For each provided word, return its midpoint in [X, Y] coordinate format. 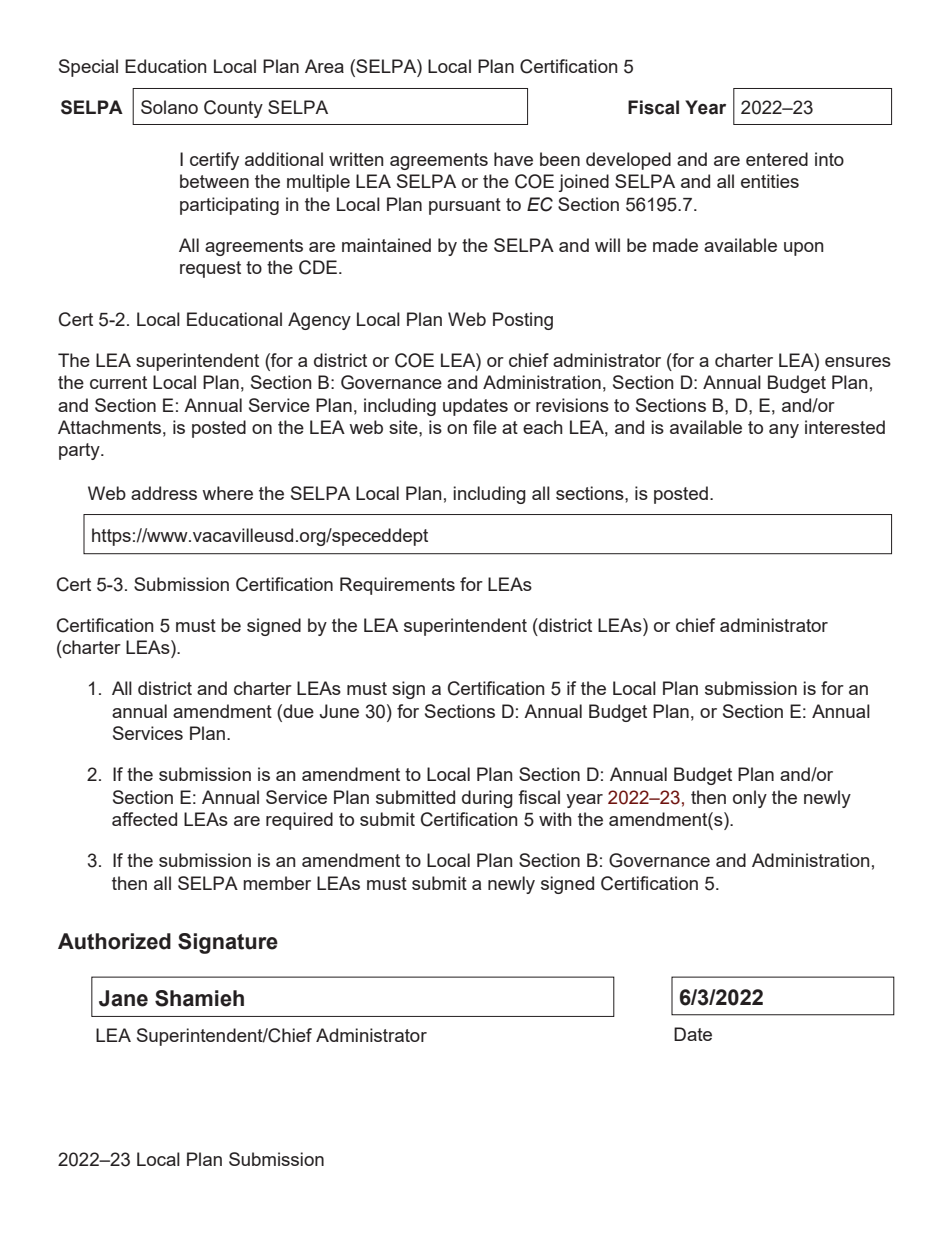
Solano [169, 107]
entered [777, 159]
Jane [123, 998]
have [513, 159]
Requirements [397, 586]
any [784, 431]
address [164, 493]
